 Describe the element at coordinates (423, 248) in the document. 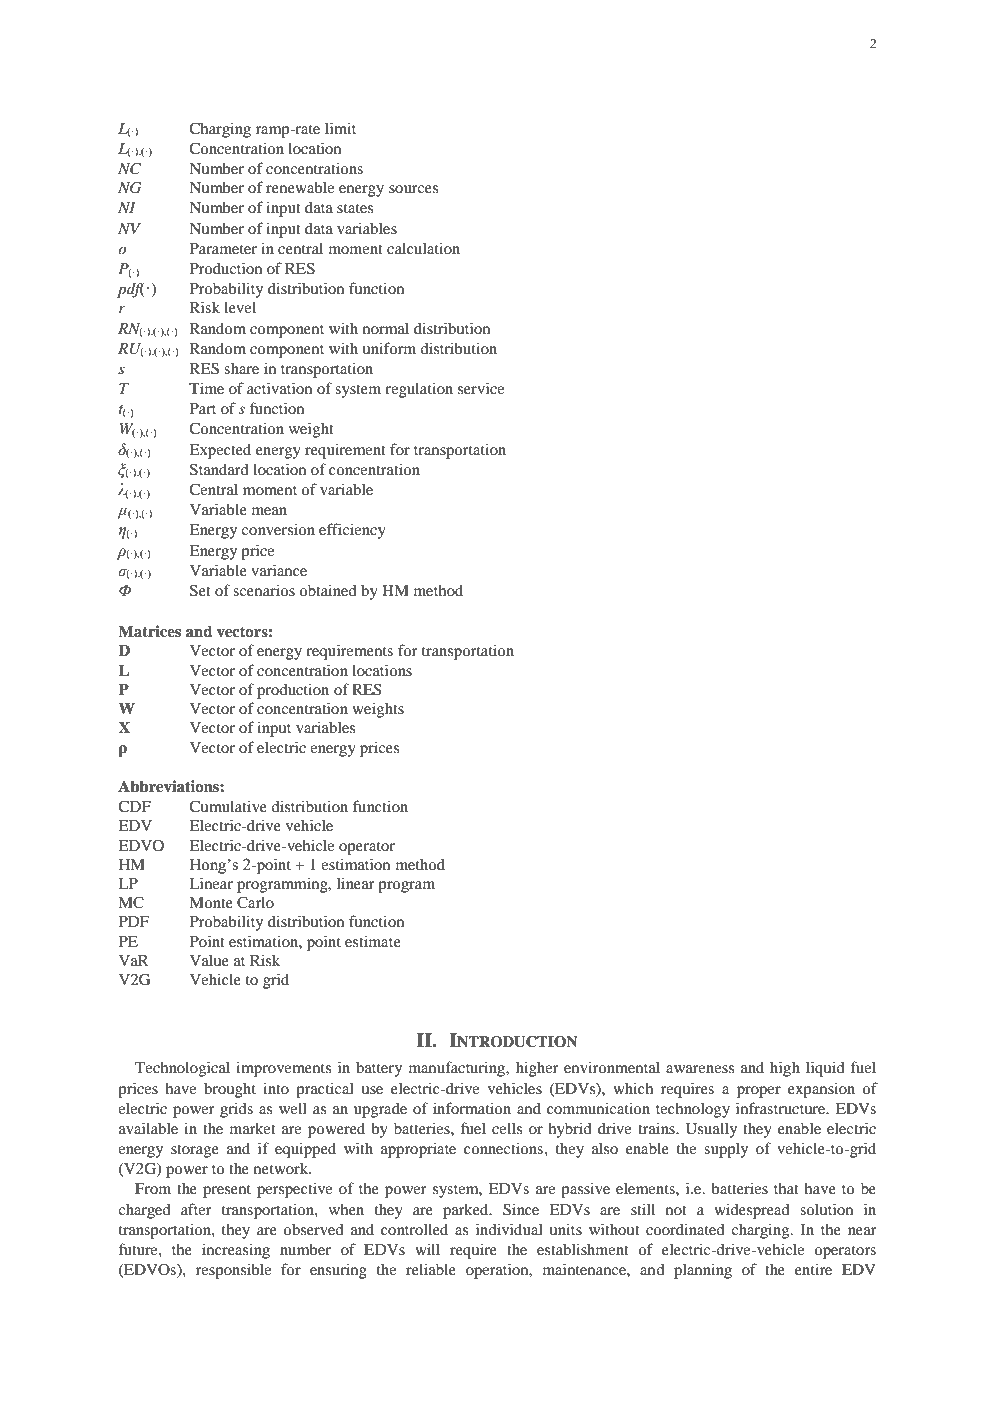

I see `calculation` at that location.
